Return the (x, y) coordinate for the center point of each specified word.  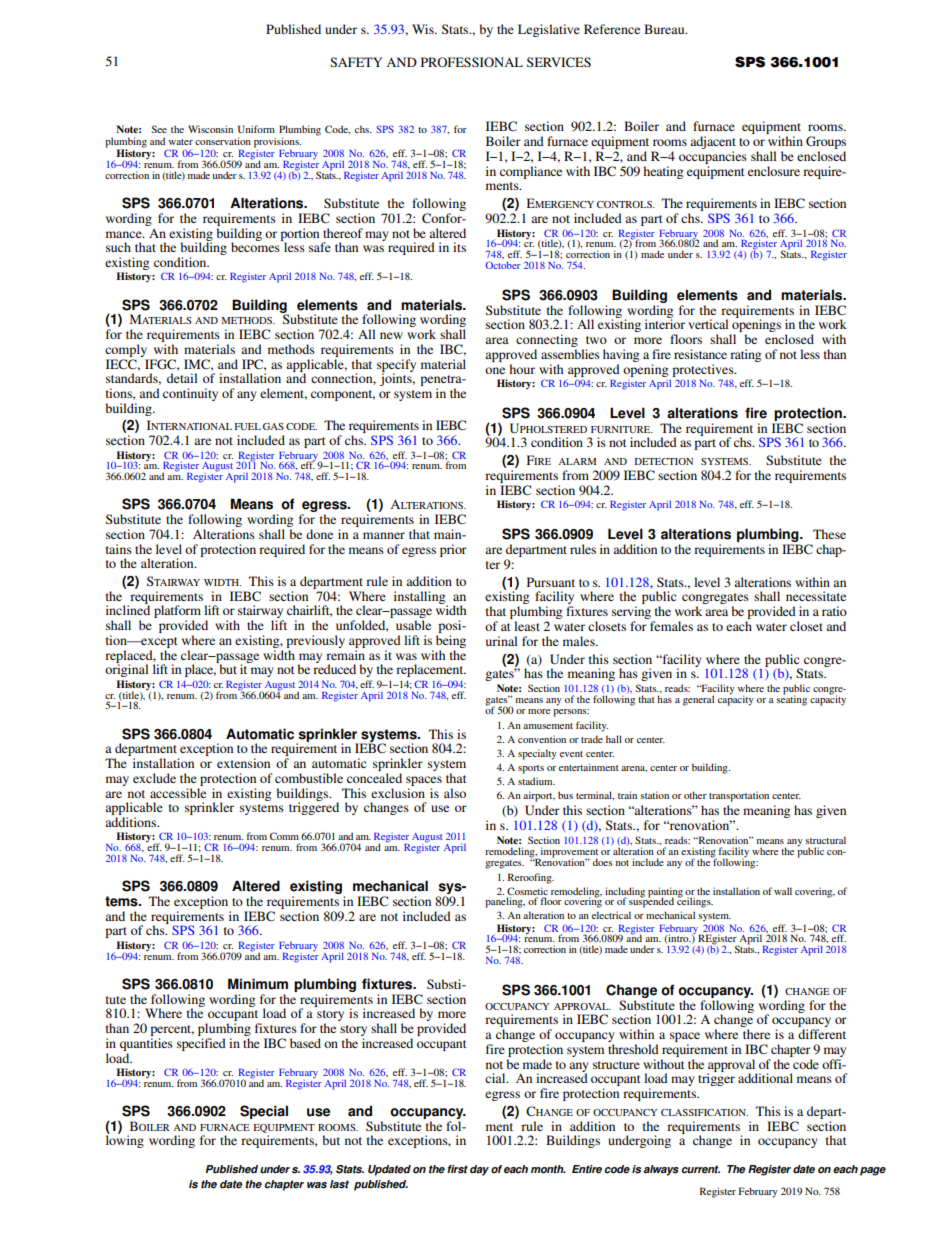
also (455, 793)
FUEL (248, 426)
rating (745, 355)
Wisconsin (210, 129)
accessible (178, 791)
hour (522, 369)
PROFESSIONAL (472, 62)
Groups (826, 144)
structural (825, 840)
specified (201, 1044)
